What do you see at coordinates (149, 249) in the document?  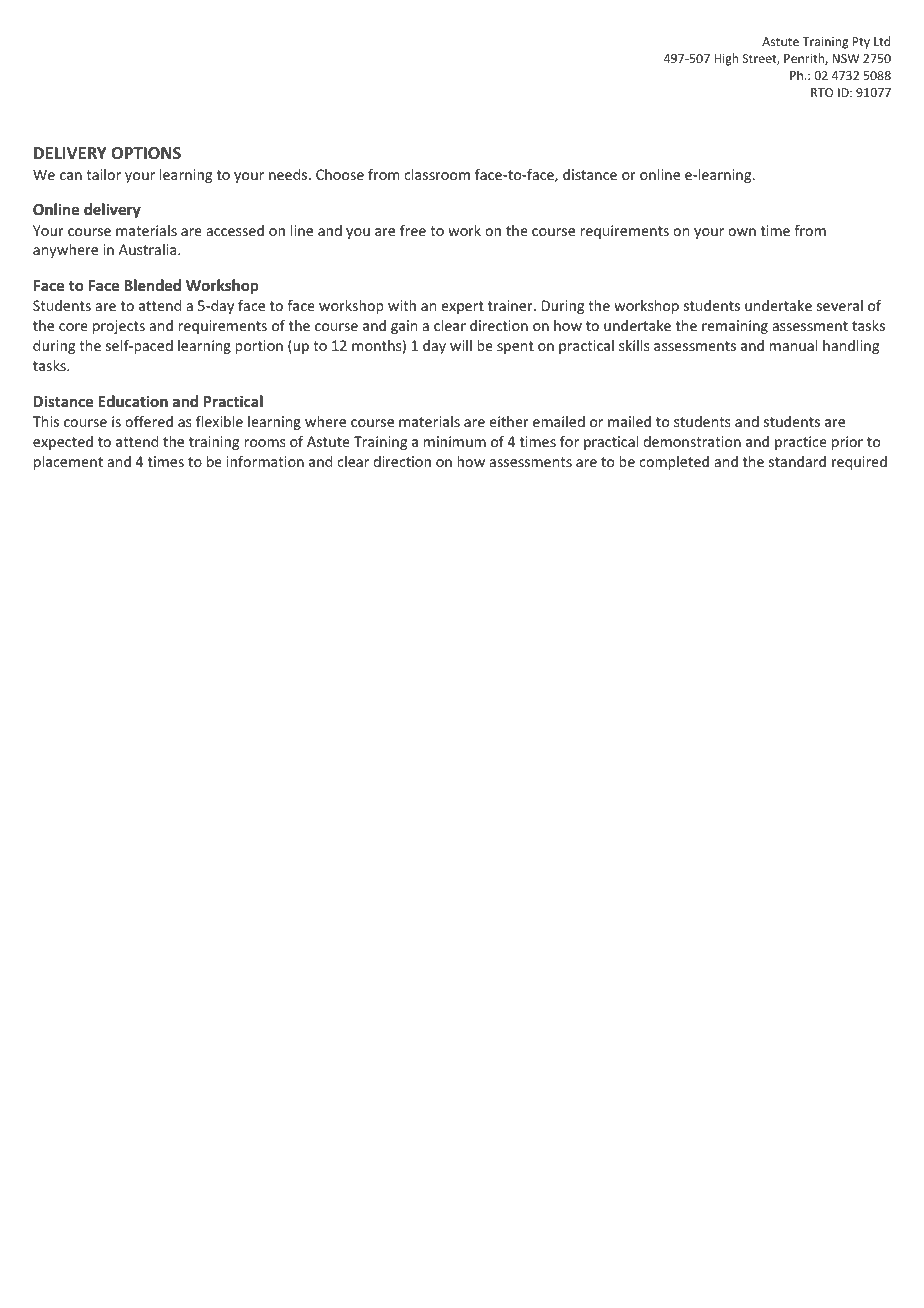 I see `Australia` at bounding box center [149, 249].
